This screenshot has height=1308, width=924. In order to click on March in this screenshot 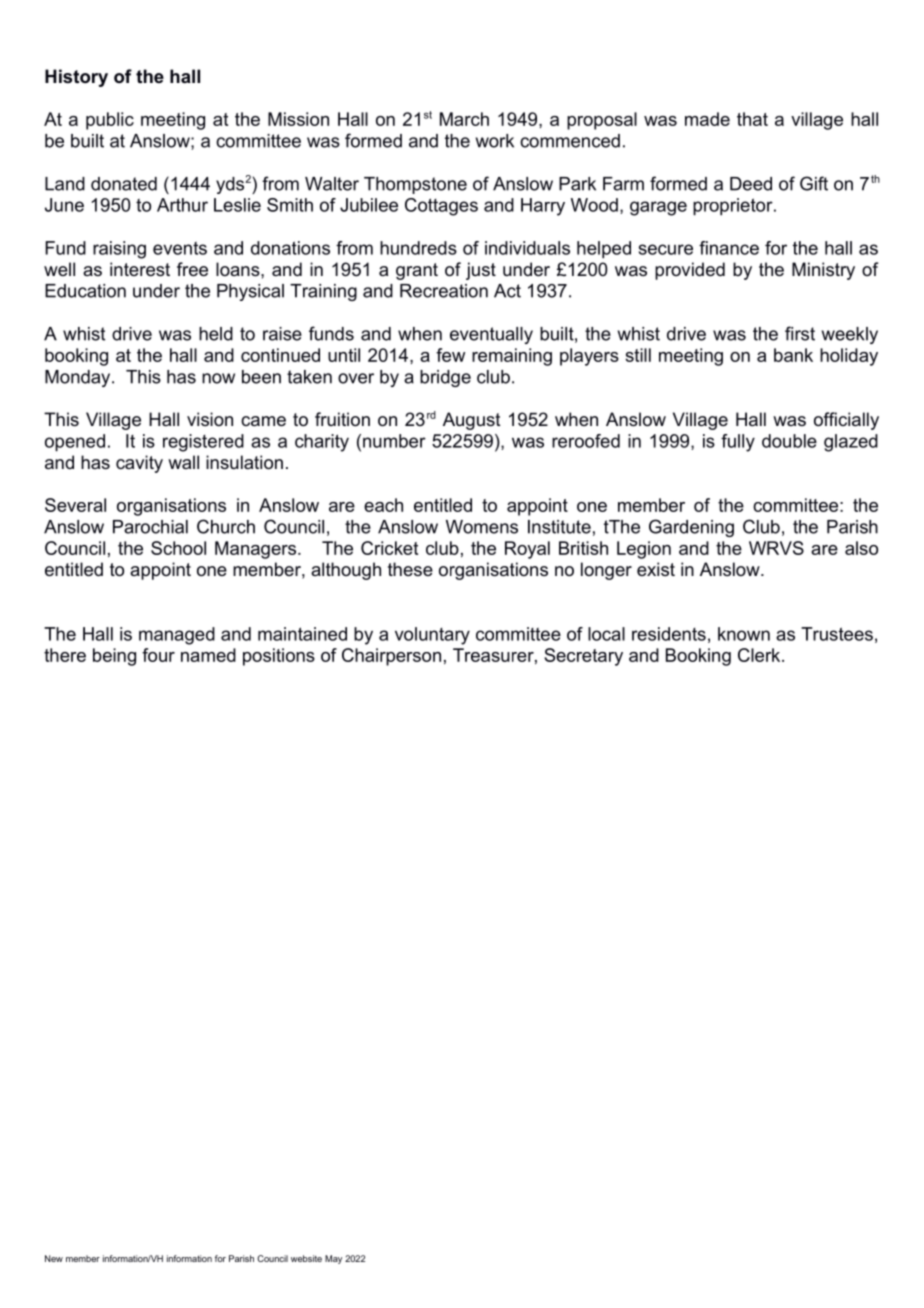, I will do `click(464, 119)`.
